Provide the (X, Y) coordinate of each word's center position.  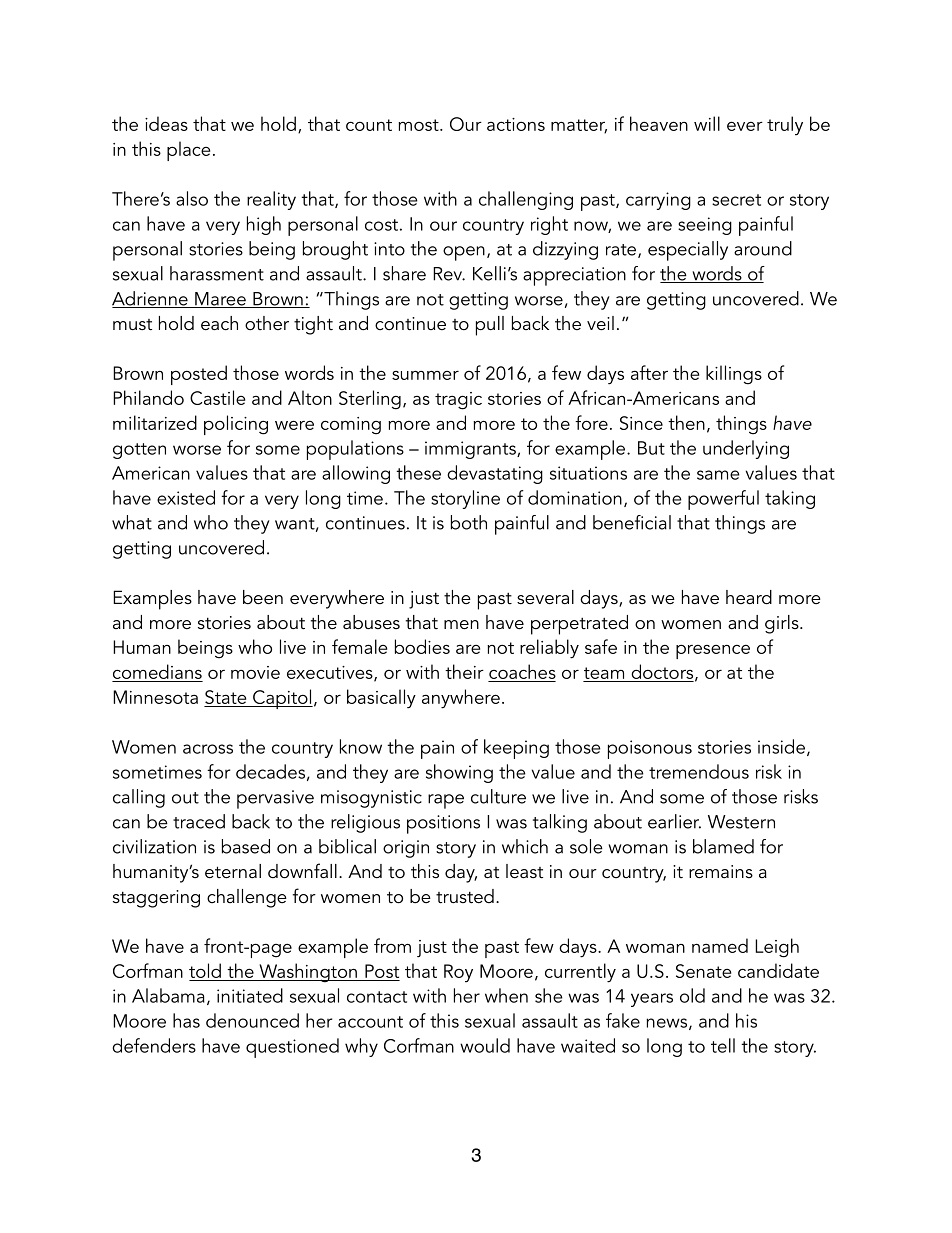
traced (199, 821)
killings (734, 375)
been (263, 597)
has (186, 1020)
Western (741, 822)
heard (749, 597)
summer (425, 375)
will (707, 123)
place (188, 151)
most (419, 125)
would (485, 1045)
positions (443, 824)
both (469, 522)
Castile (217, 397)
